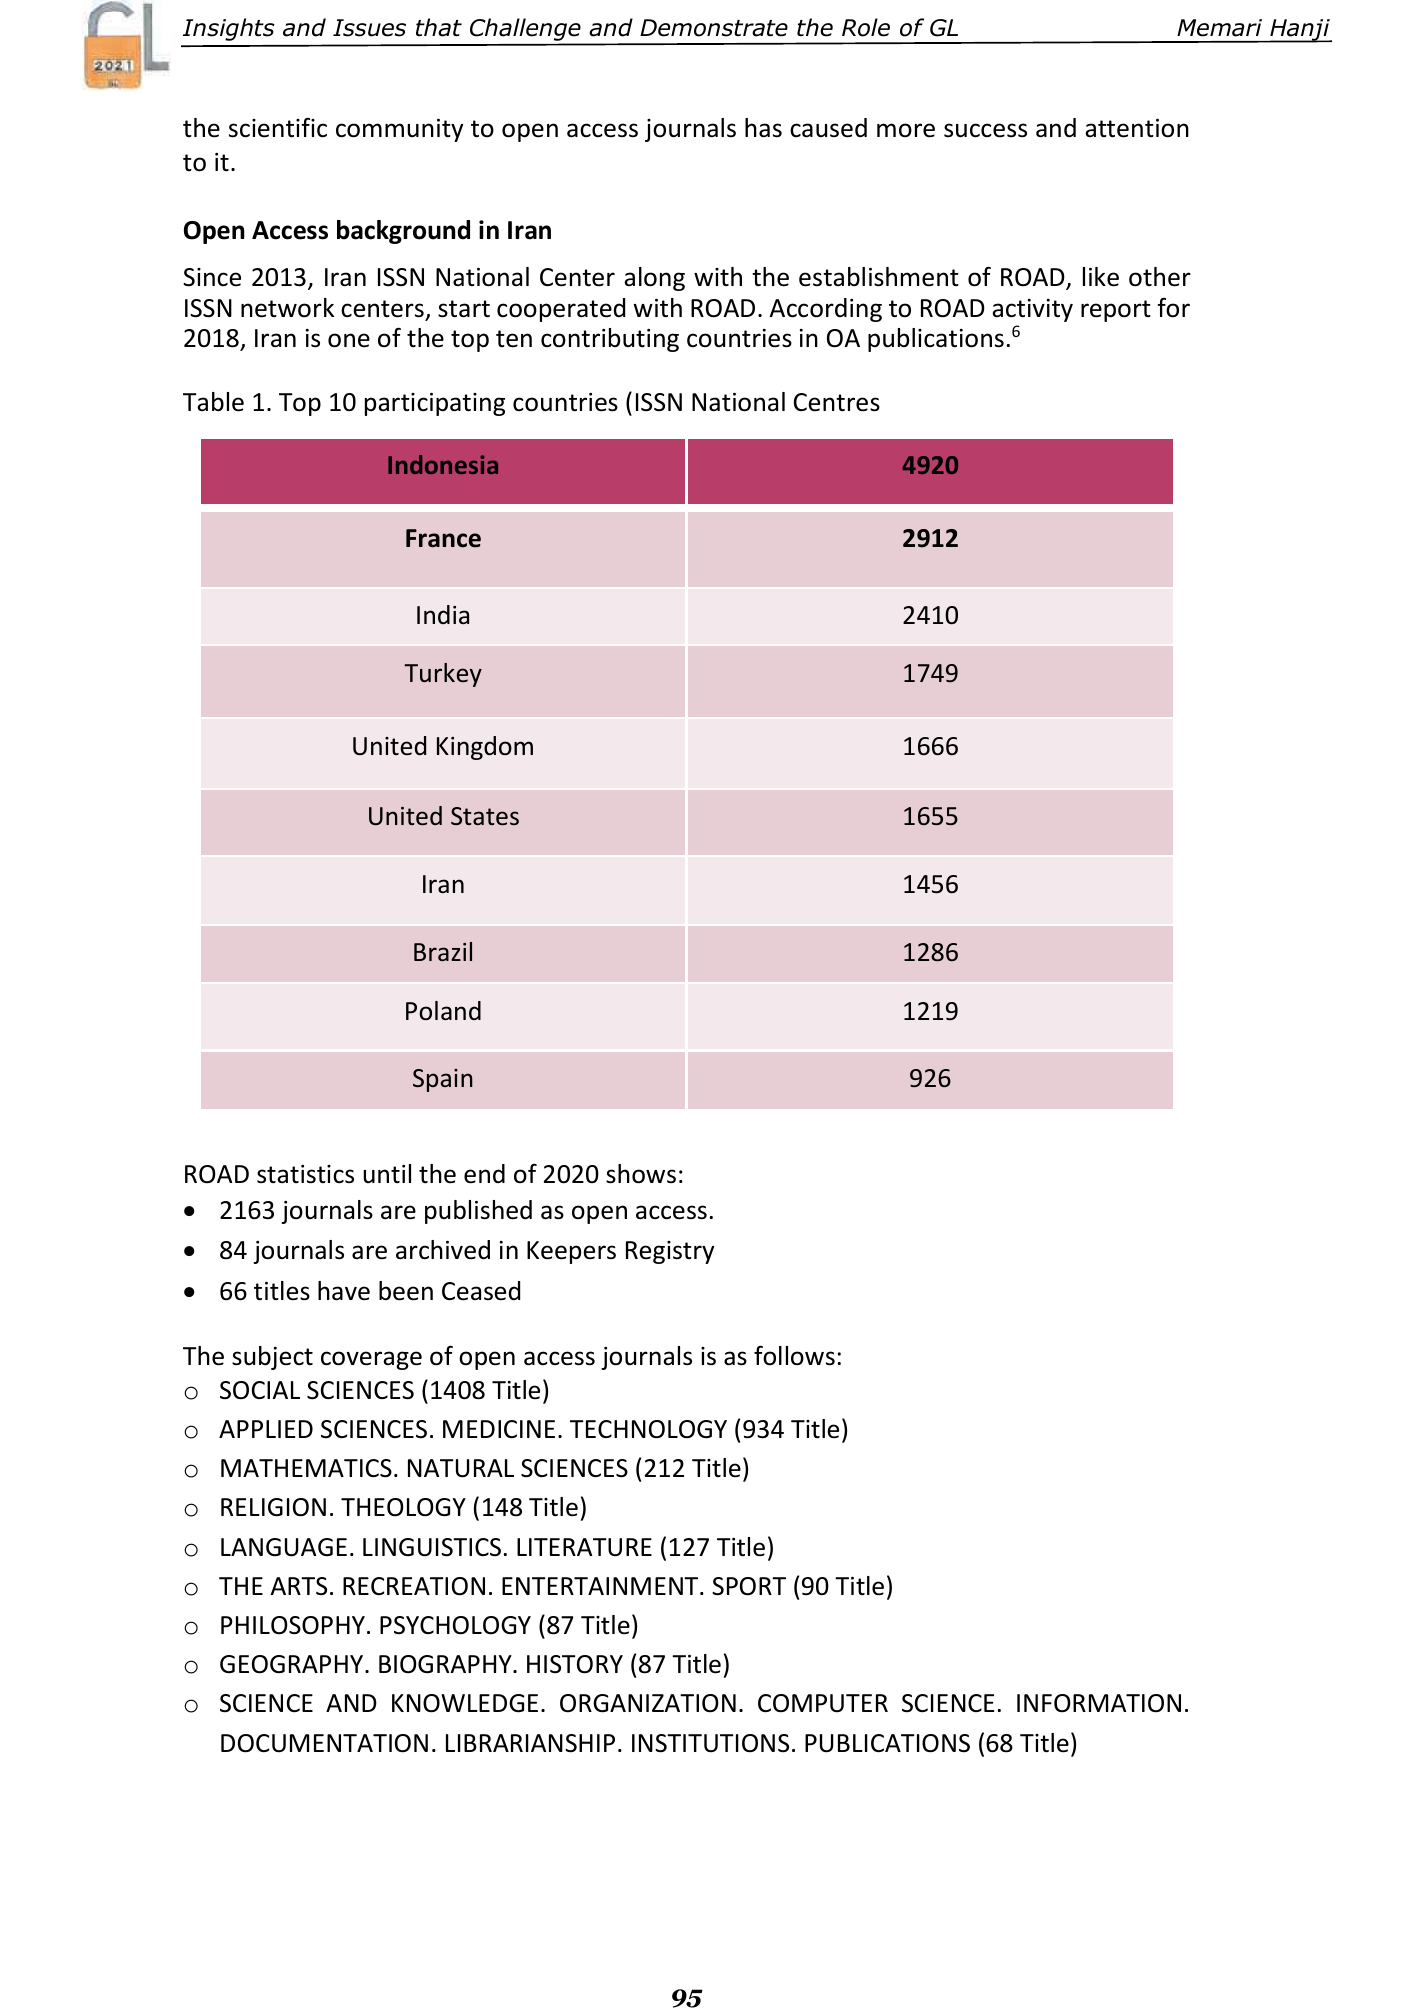 The height and width of the image is (2012, 1422). I want to click on GEOGRAPHY, so click(291, 1664).
